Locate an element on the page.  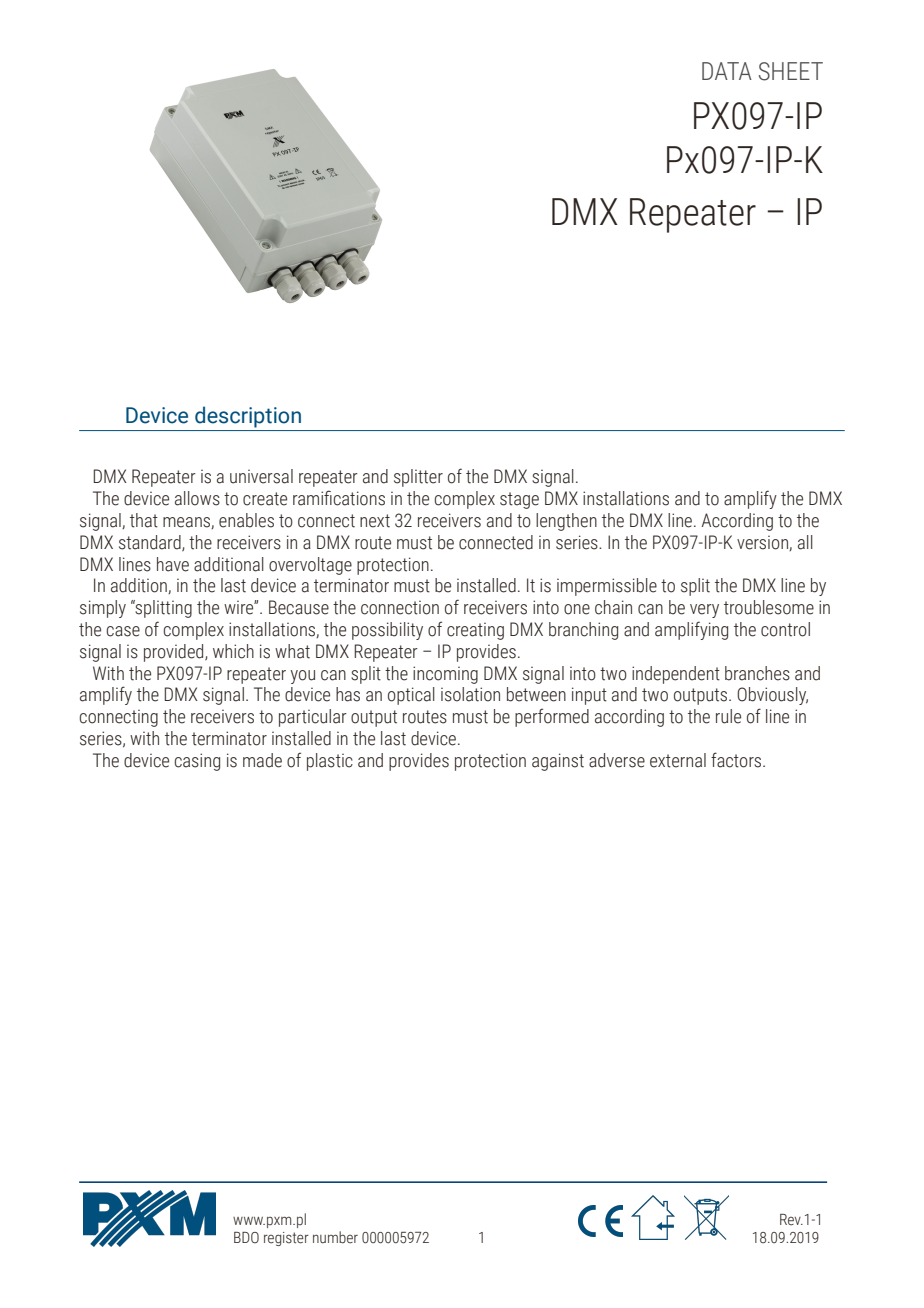
DATA is located at coordinates (727, 71).
